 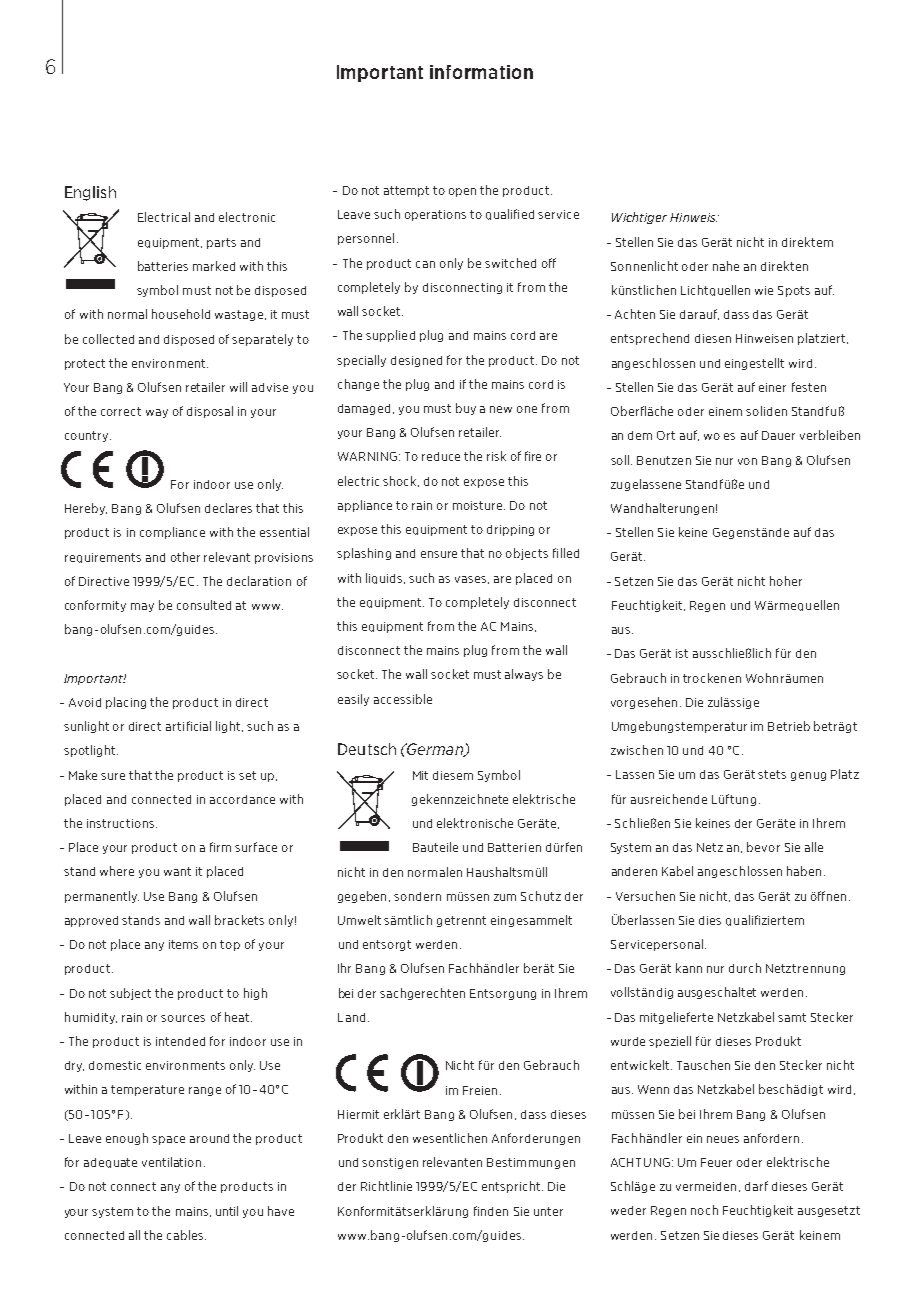 What do you see at coordinates (142, 607) in the screenshot?
I see `may` at bounding box center [142, 607].
